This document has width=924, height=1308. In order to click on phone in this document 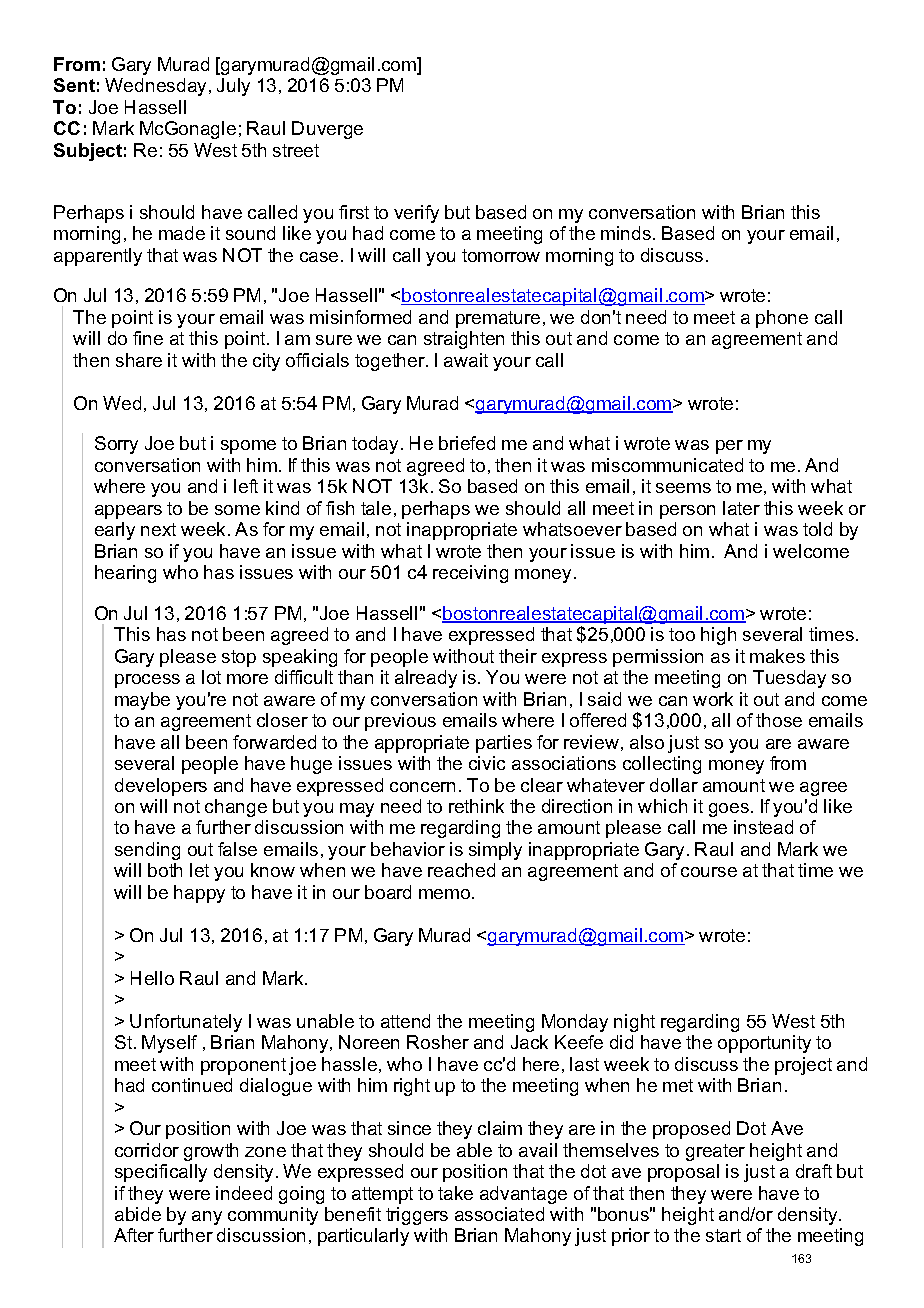, I will do `click(782, 319)`.
